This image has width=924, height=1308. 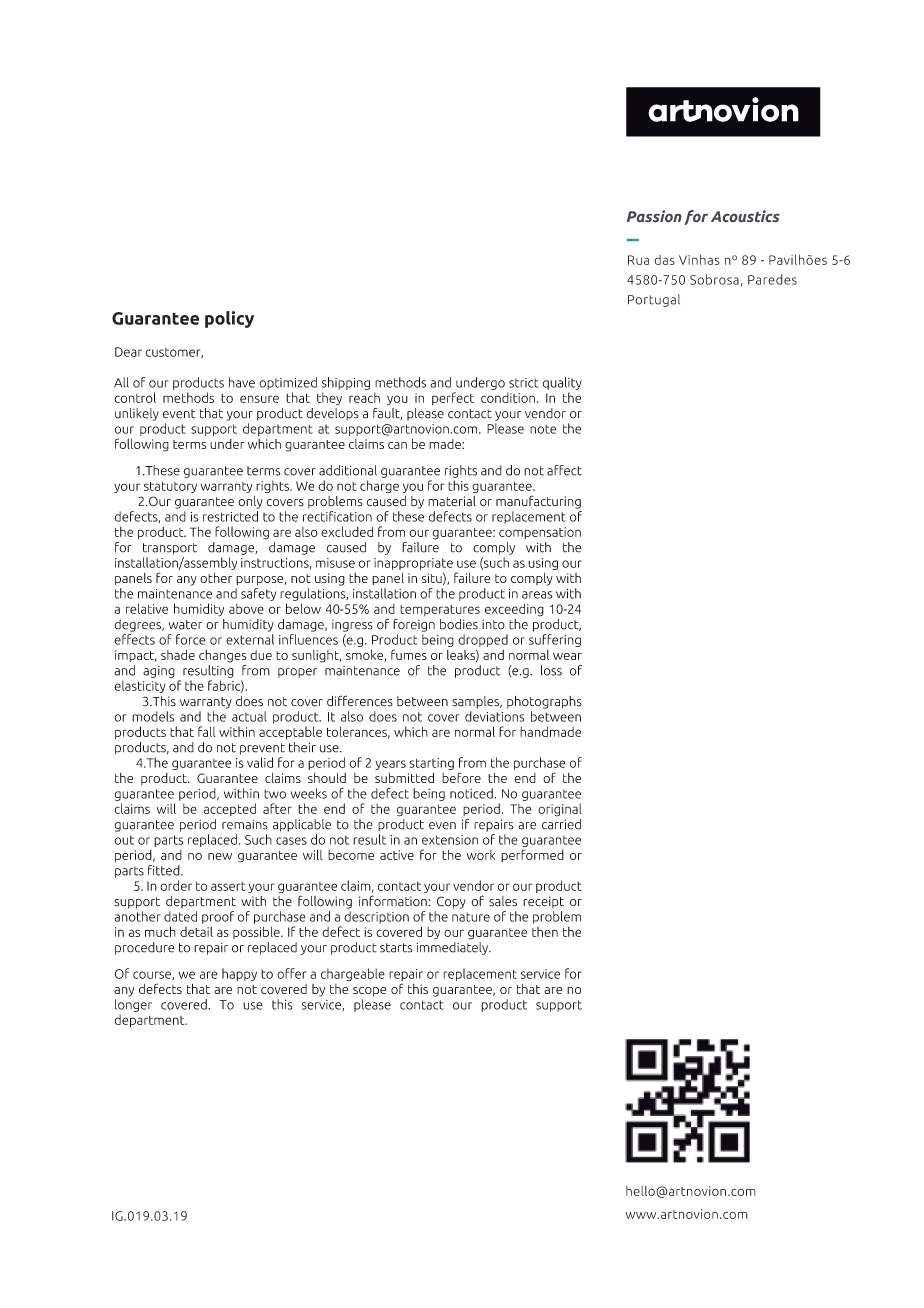 What do you see at coordinates (638, 260) in the image?
I see `Rua` at bounding box center [638, 260].
